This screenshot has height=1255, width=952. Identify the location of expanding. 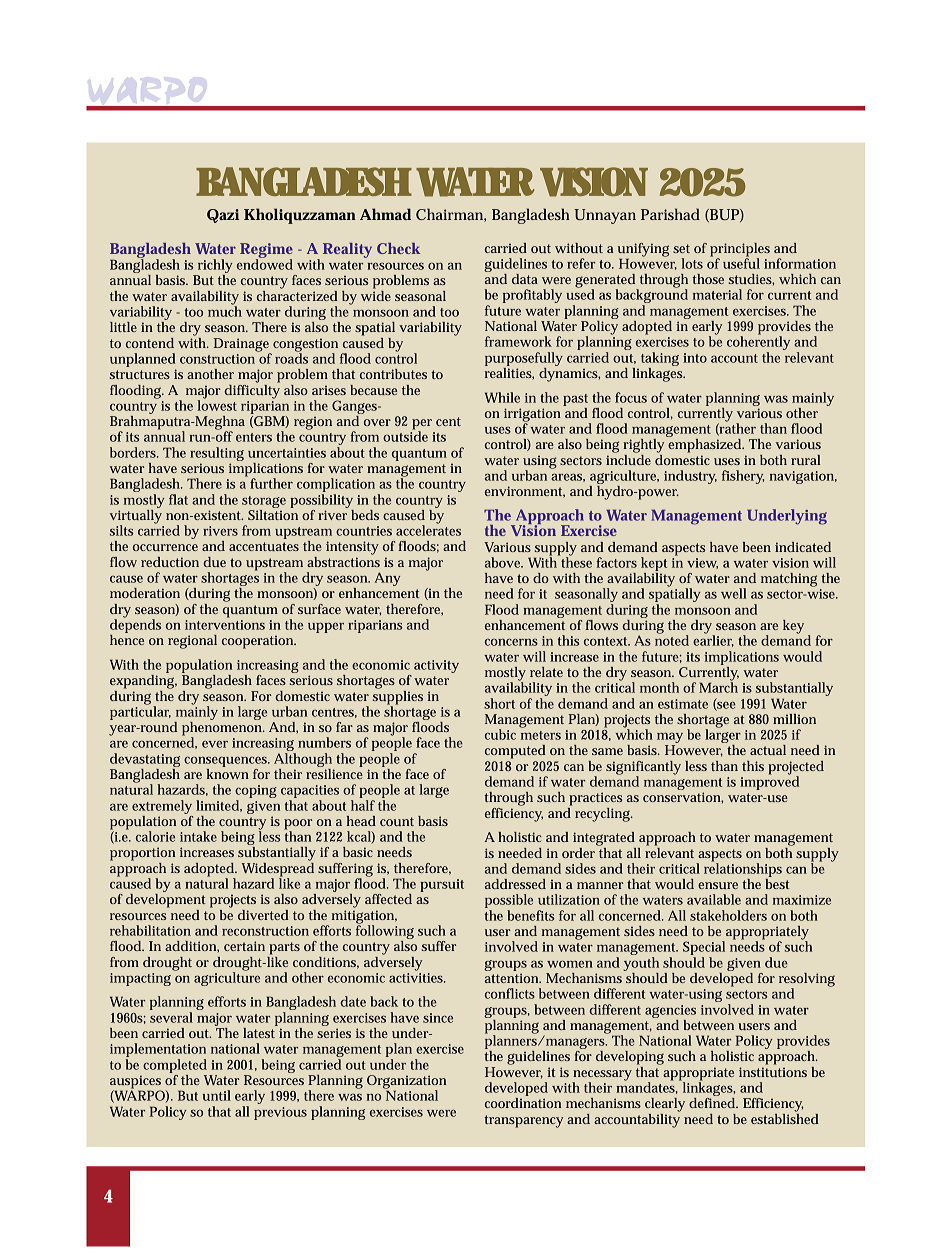
(143, 680).
